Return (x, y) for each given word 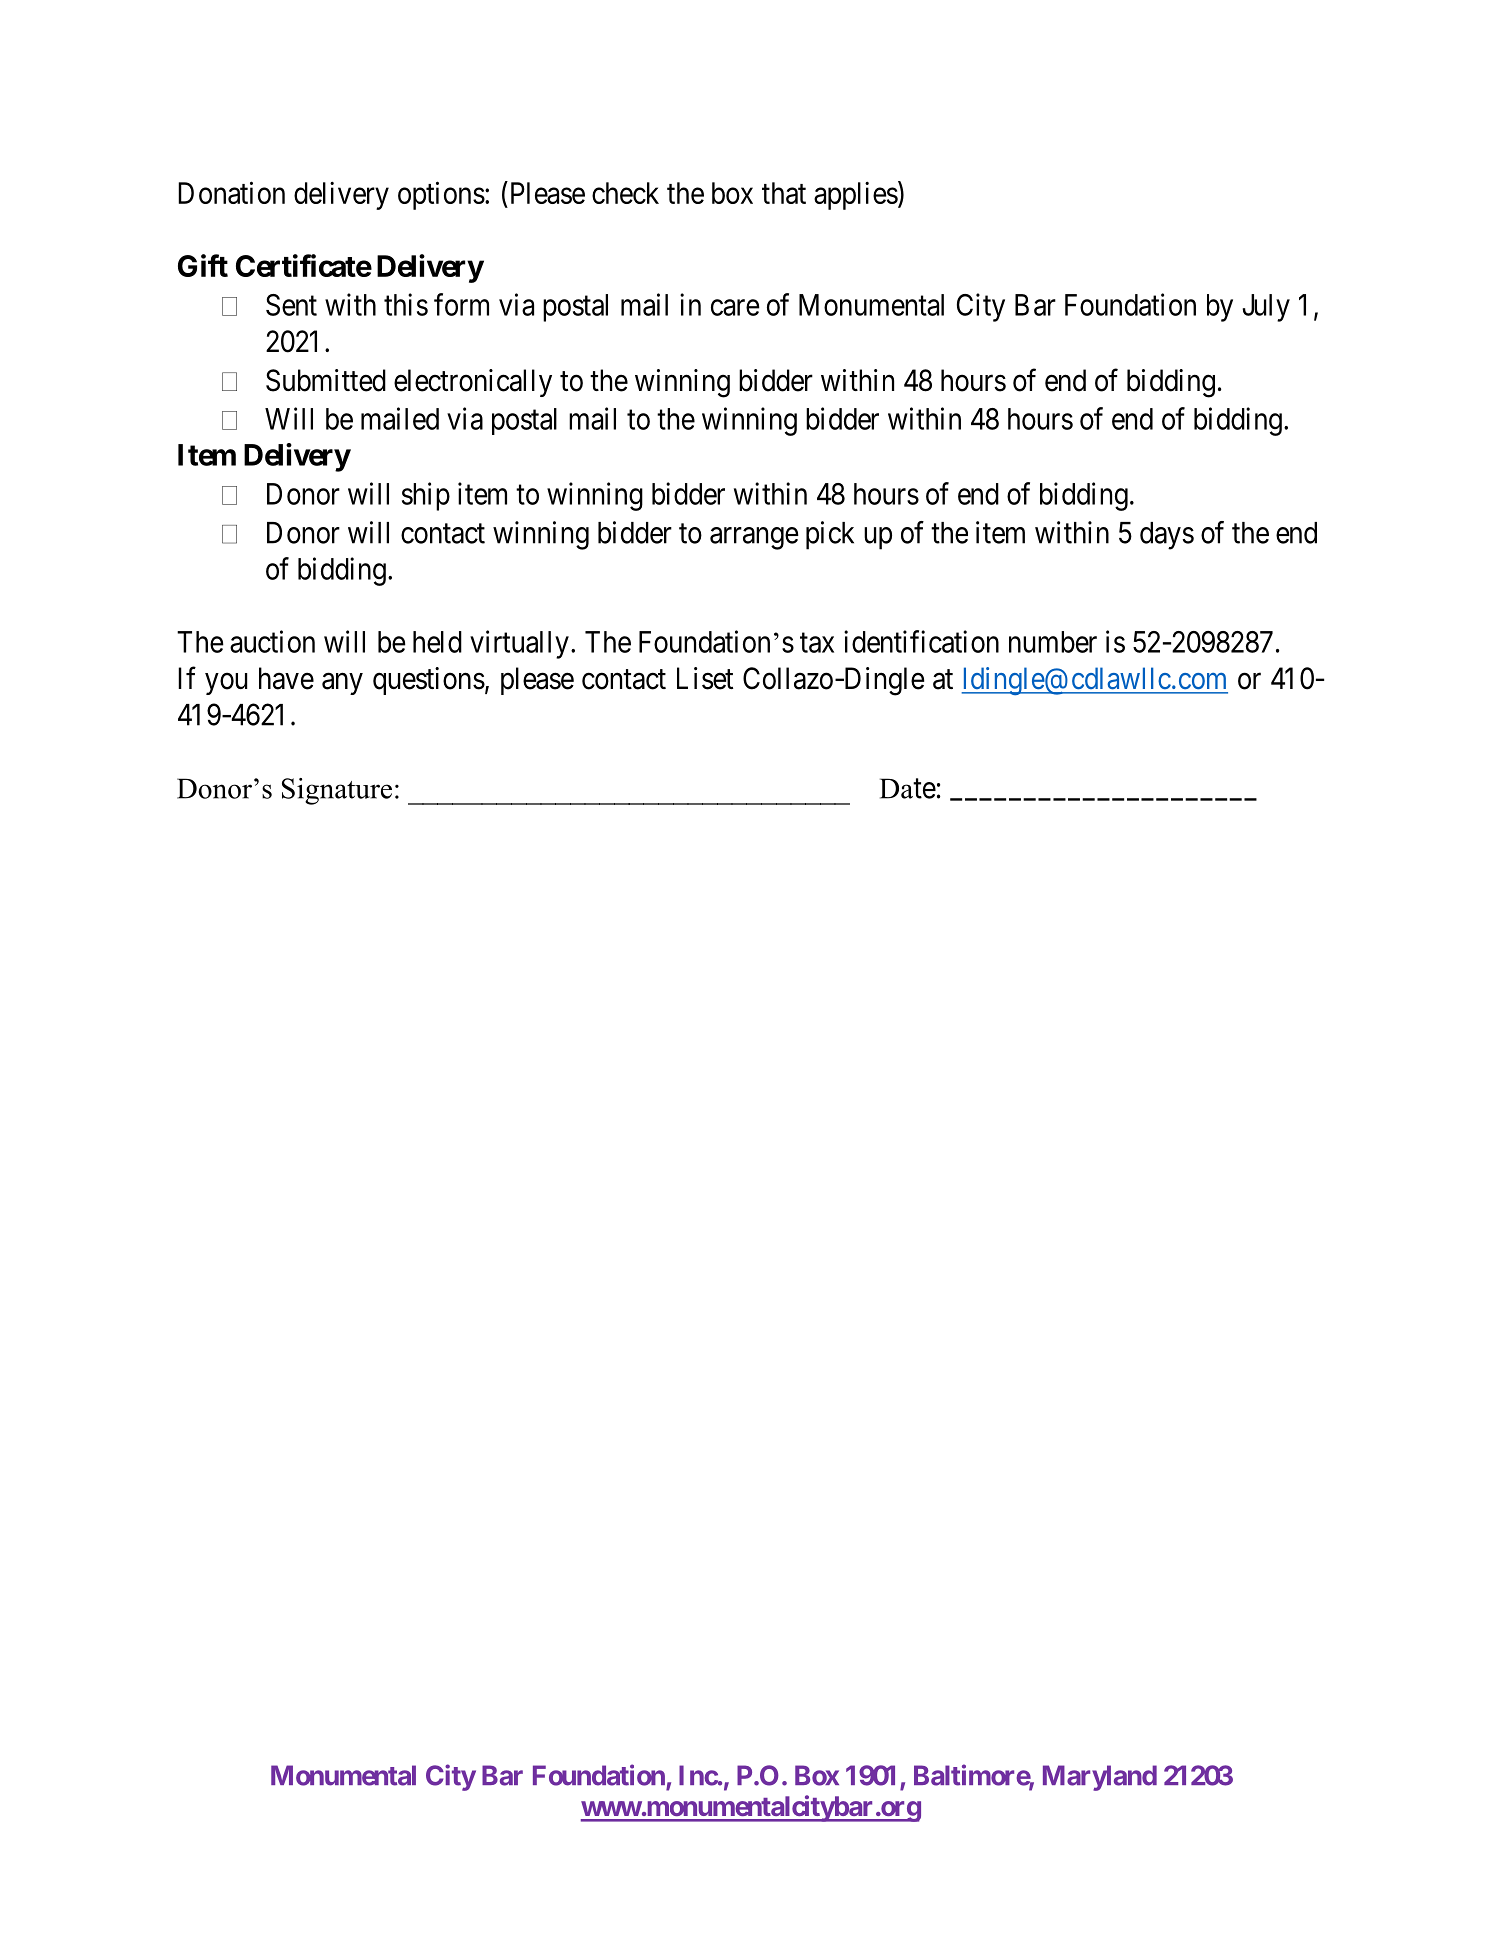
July (1266, 308)
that (784, 193)
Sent (291, 305)
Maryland (1100, 1778)
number (1053, 642)
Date (908, 788)
